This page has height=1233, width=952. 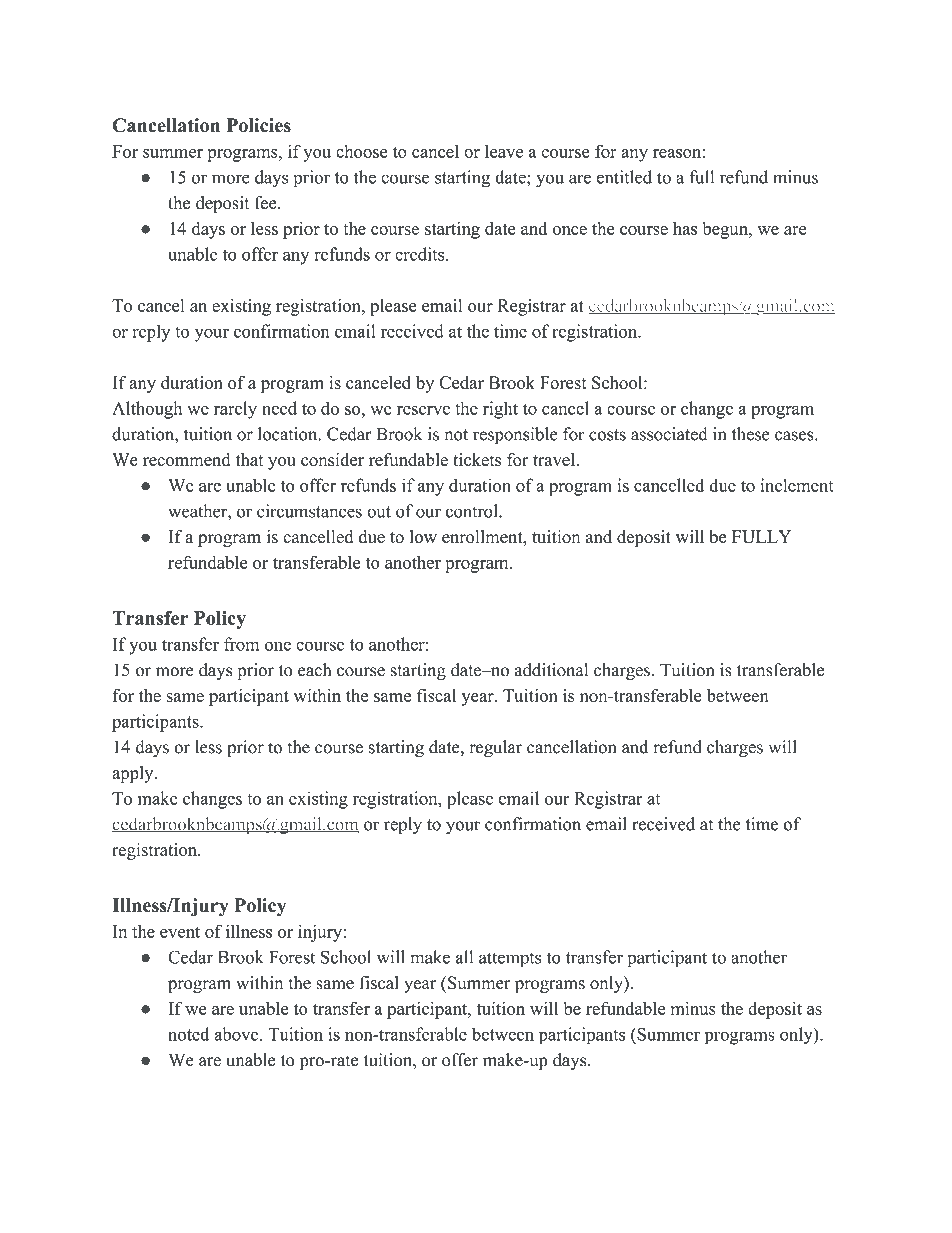 What do you see at coordinates (258, 125) in the page?
I see `Policies` at bounding box center [258, 125].
